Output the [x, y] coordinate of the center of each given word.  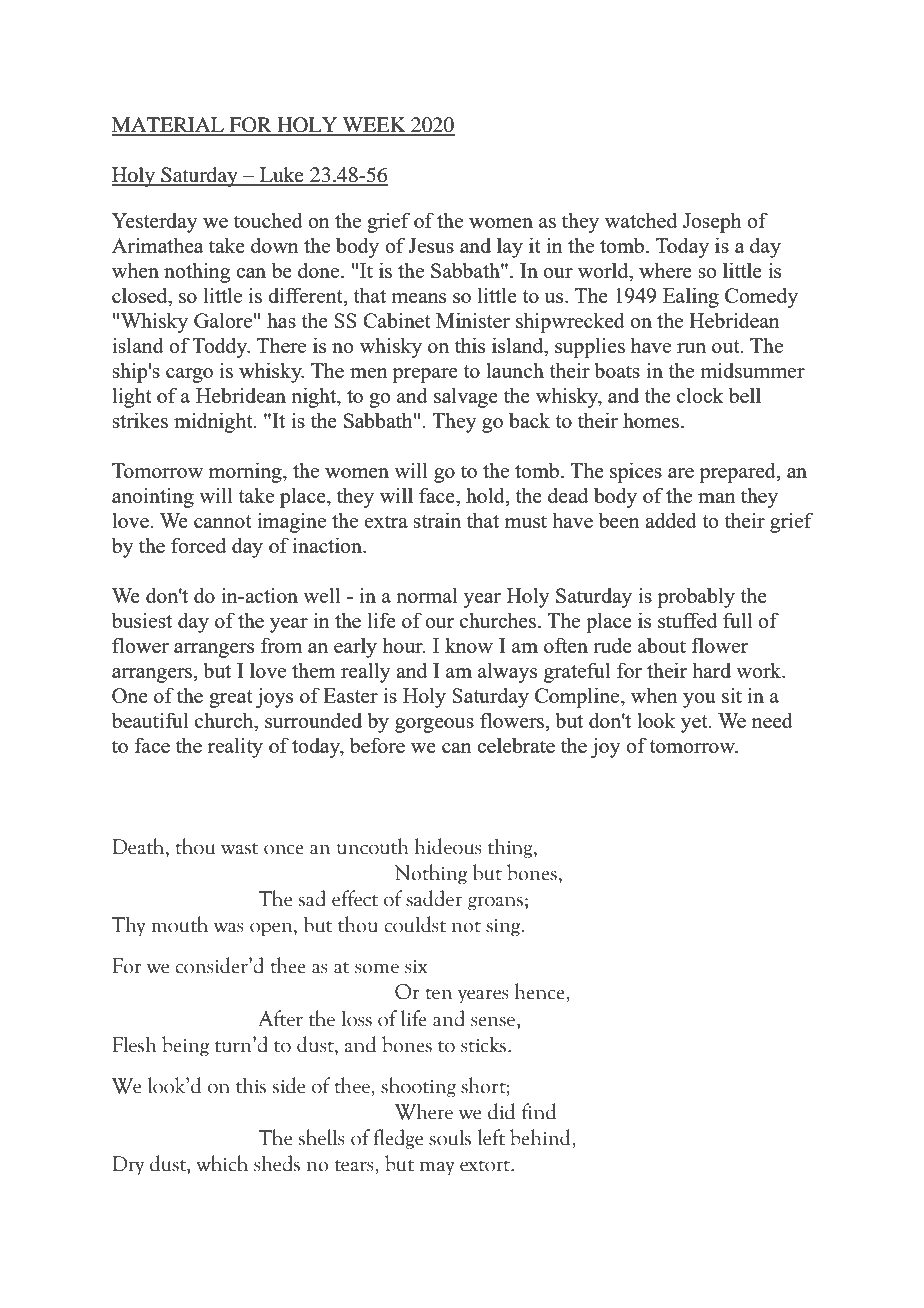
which [222, 1163]
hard [711, 670]
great [231, 699]
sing [504, 927]
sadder [434, 898]
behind [541, 1137]
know [469, 645]
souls [450, 1137]
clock [700, 395]
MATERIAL [169, 126]
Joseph [712, 222]
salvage [466, 397]
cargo [189, 375]
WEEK [374, 126]
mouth [179, 924]
